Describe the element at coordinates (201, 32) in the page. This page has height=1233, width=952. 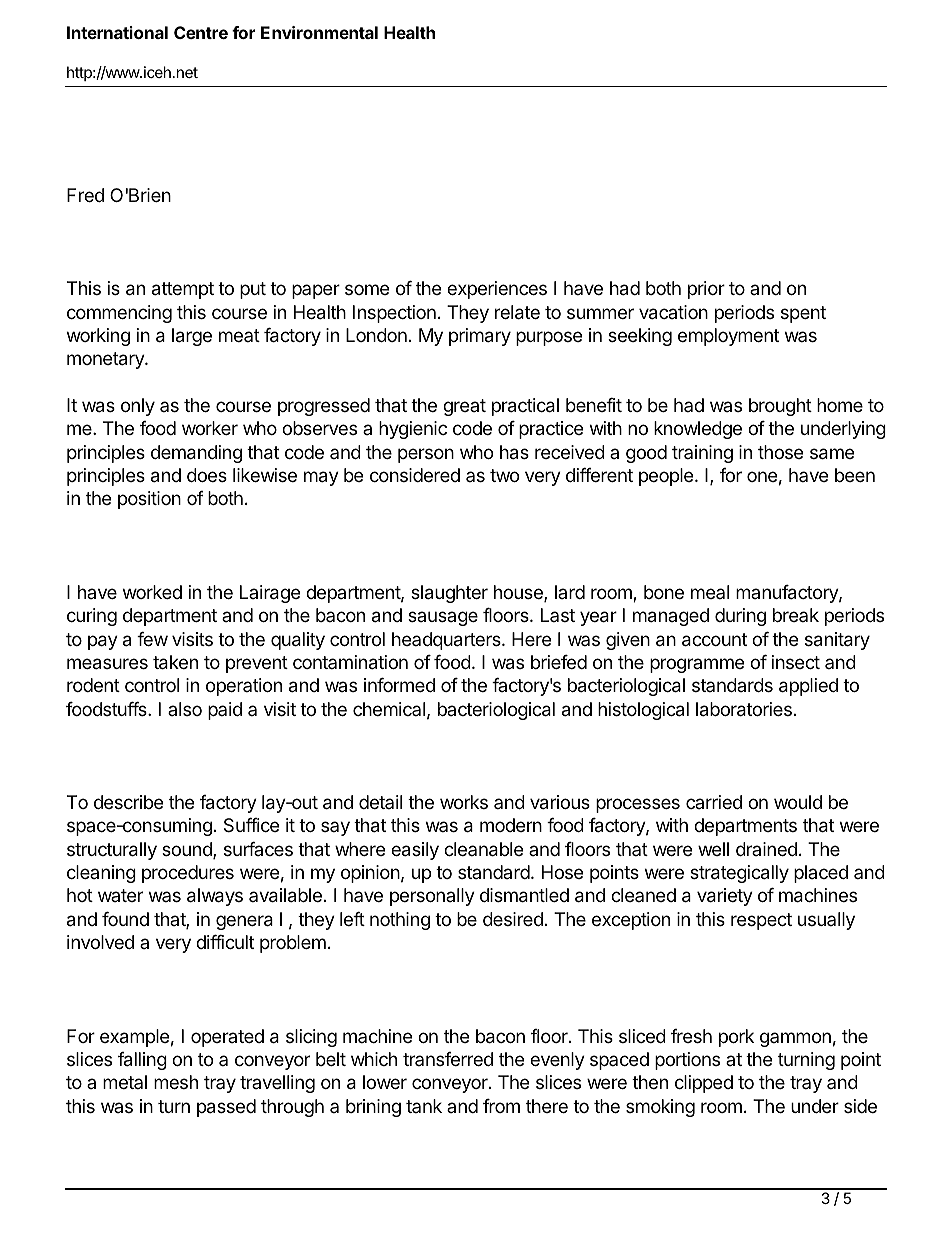
I see `Centre` at that location.
